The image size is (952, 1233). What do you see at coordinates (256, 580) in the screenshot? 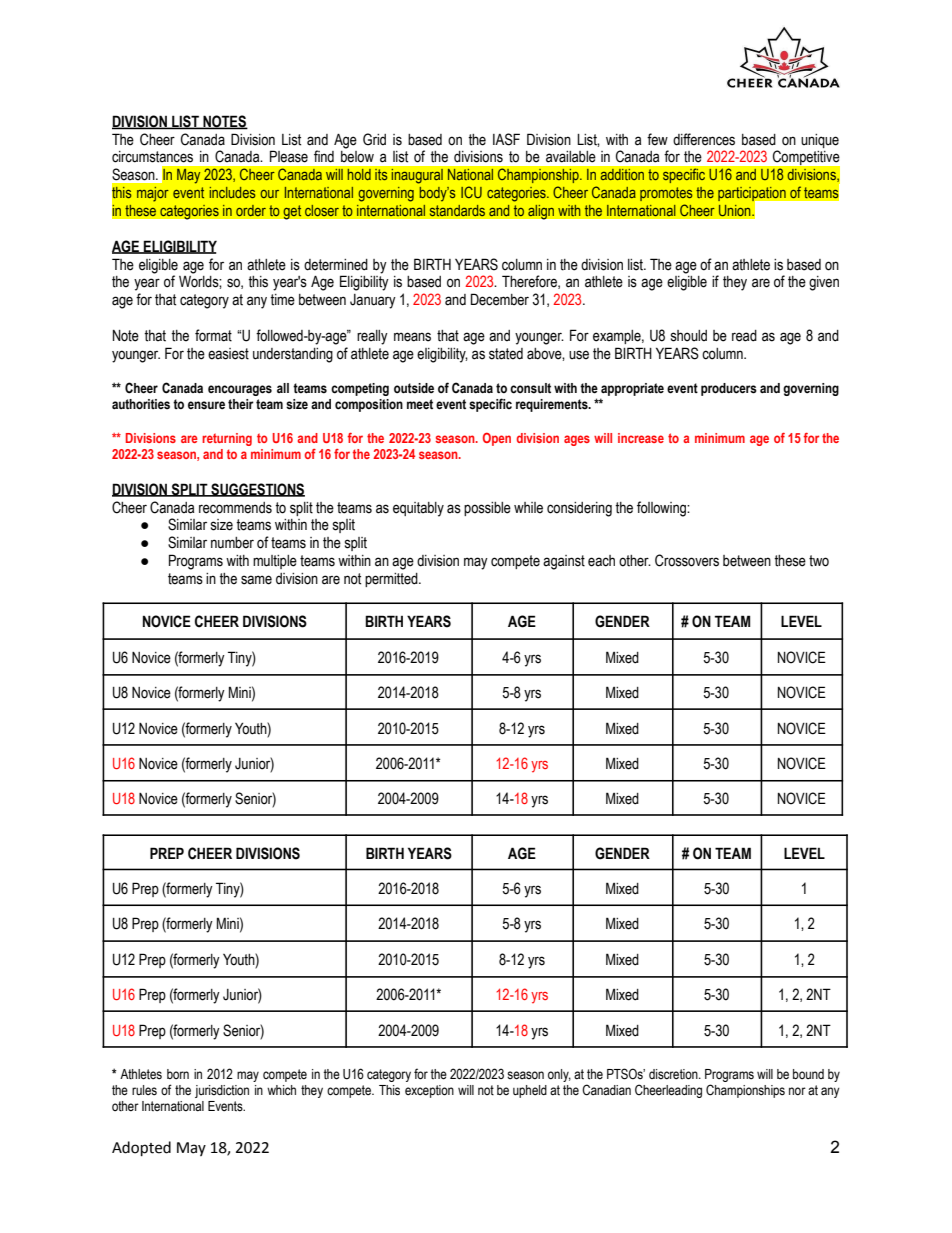
I see `same` at bounding box center [256, 580].
